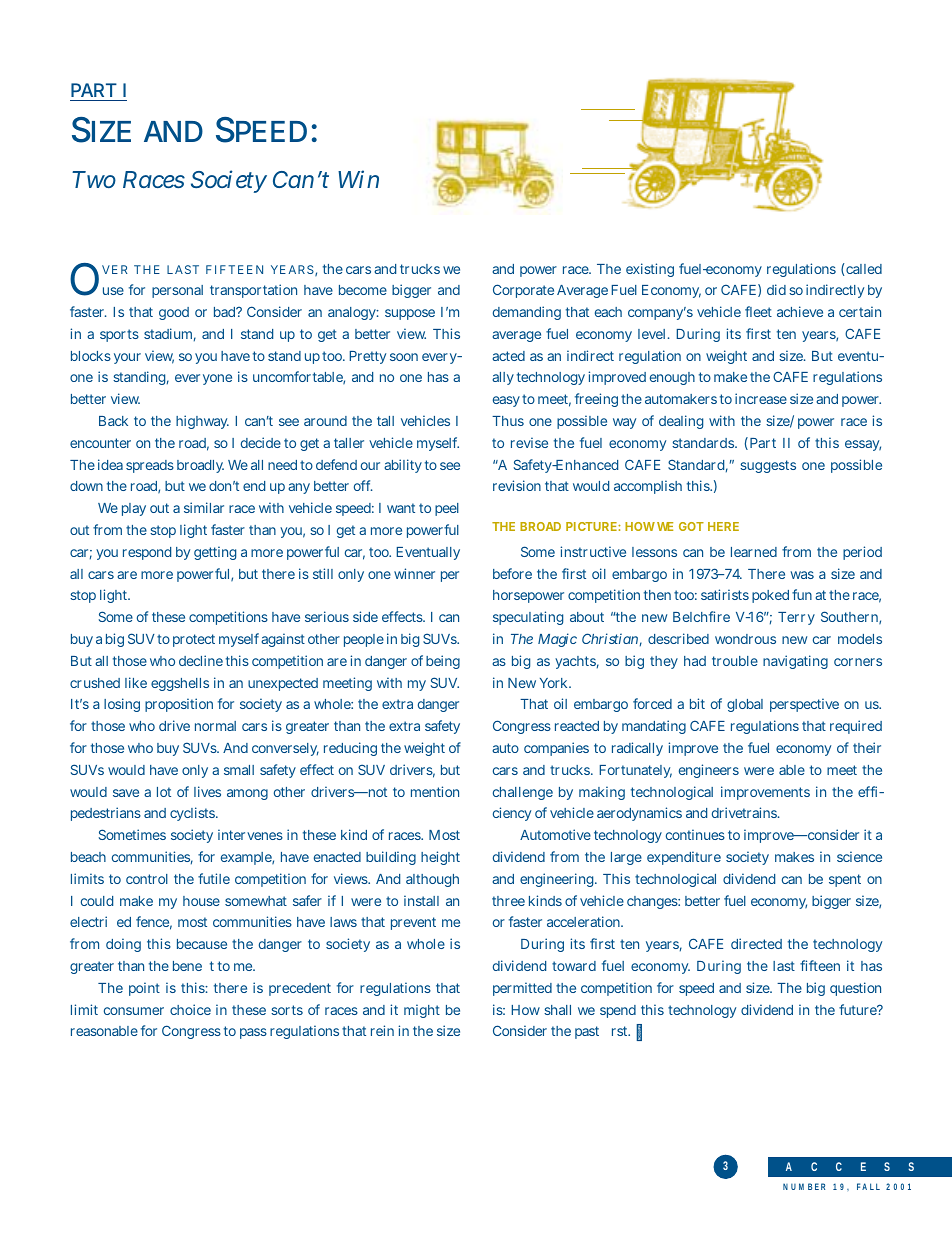  Describe the element at coordinates (180, 684) in the screenshot. I see `eggshells` at that location.
